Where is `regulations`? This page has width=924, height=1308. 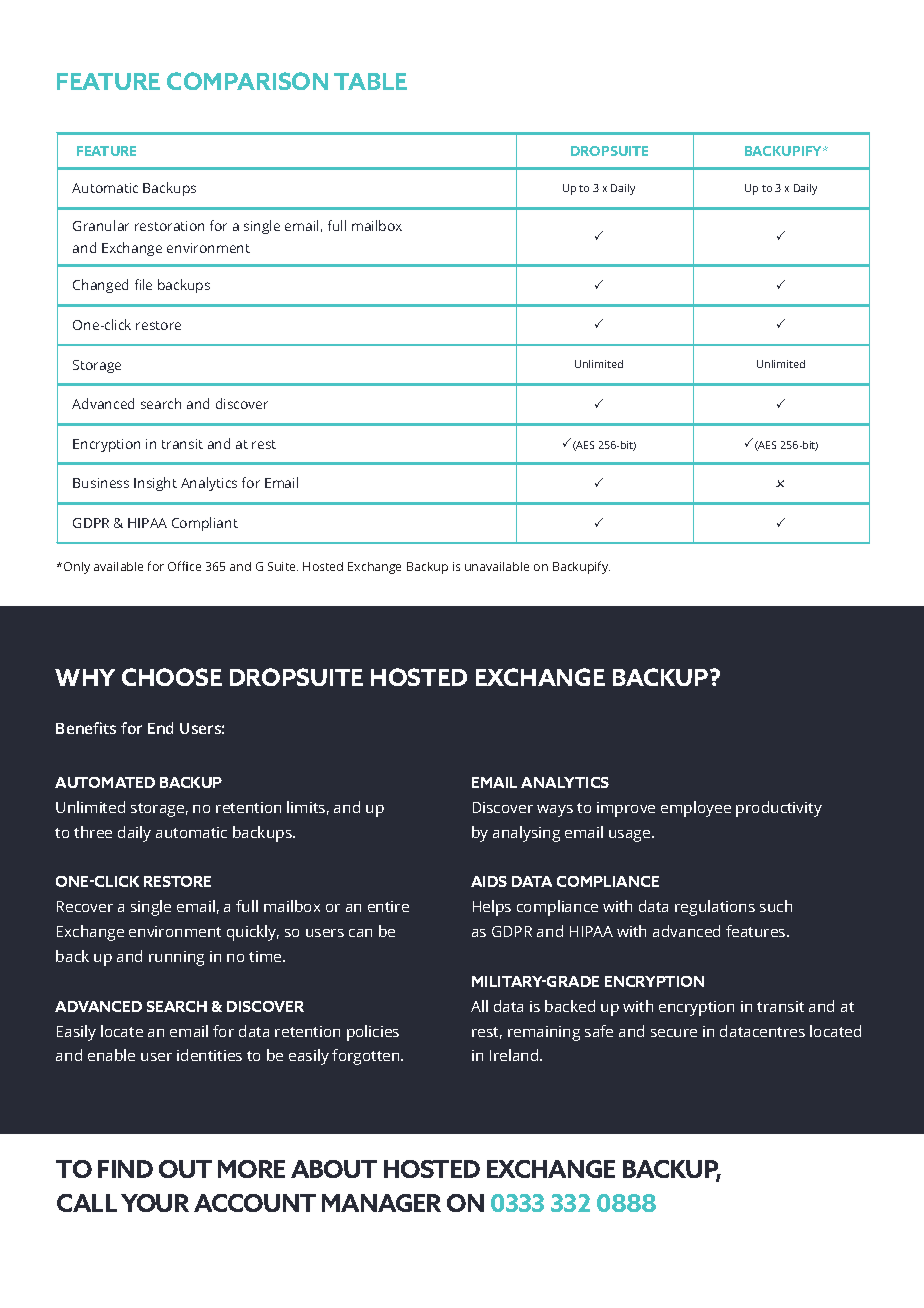 regulations is located at coordinates (715, 908).
